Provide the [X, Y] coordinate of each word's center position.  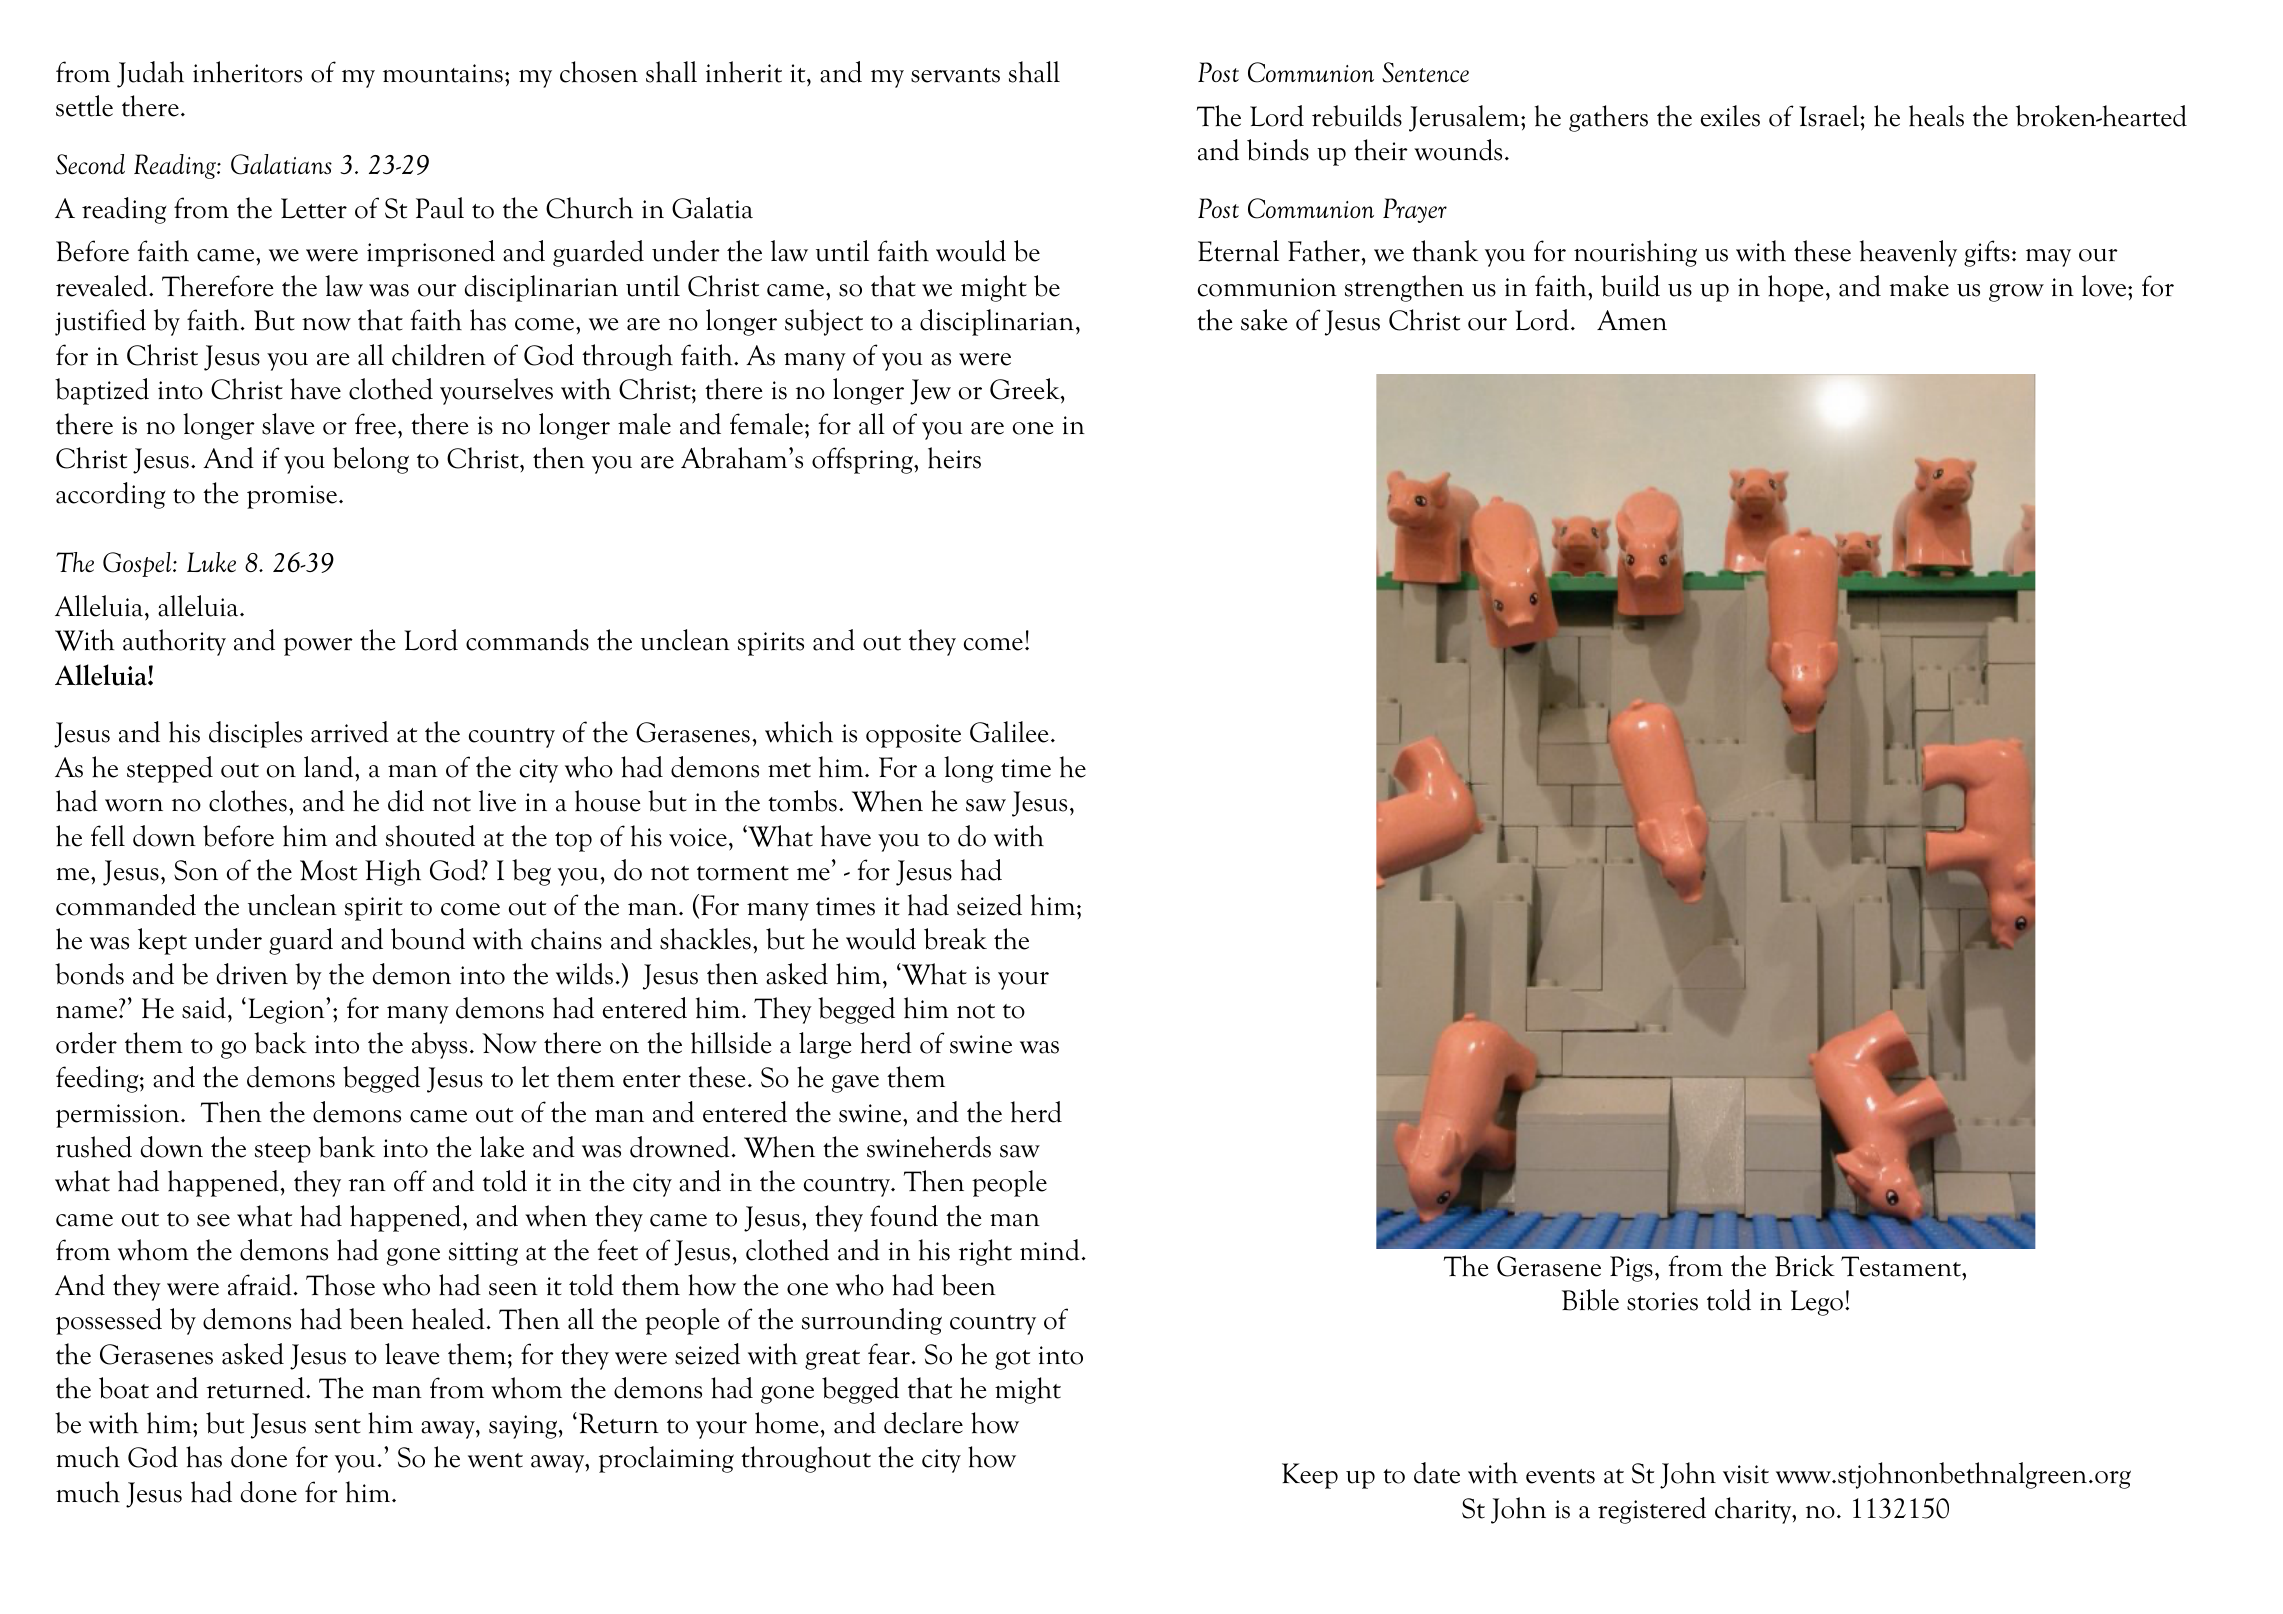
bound [428, 939]
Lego [1817, 1303]
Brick [1805, 1266]
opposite [913, 736]
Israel [1830, 116]
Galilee [1009, 732]
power [318, 647]
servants [955, 75]
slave [288, 424]
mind [1050, 1250]
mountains [443, 73]
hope [1795, 288]
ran [367, 1185]
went [495, 1460]
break [955, 939]
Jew [930, 392]
